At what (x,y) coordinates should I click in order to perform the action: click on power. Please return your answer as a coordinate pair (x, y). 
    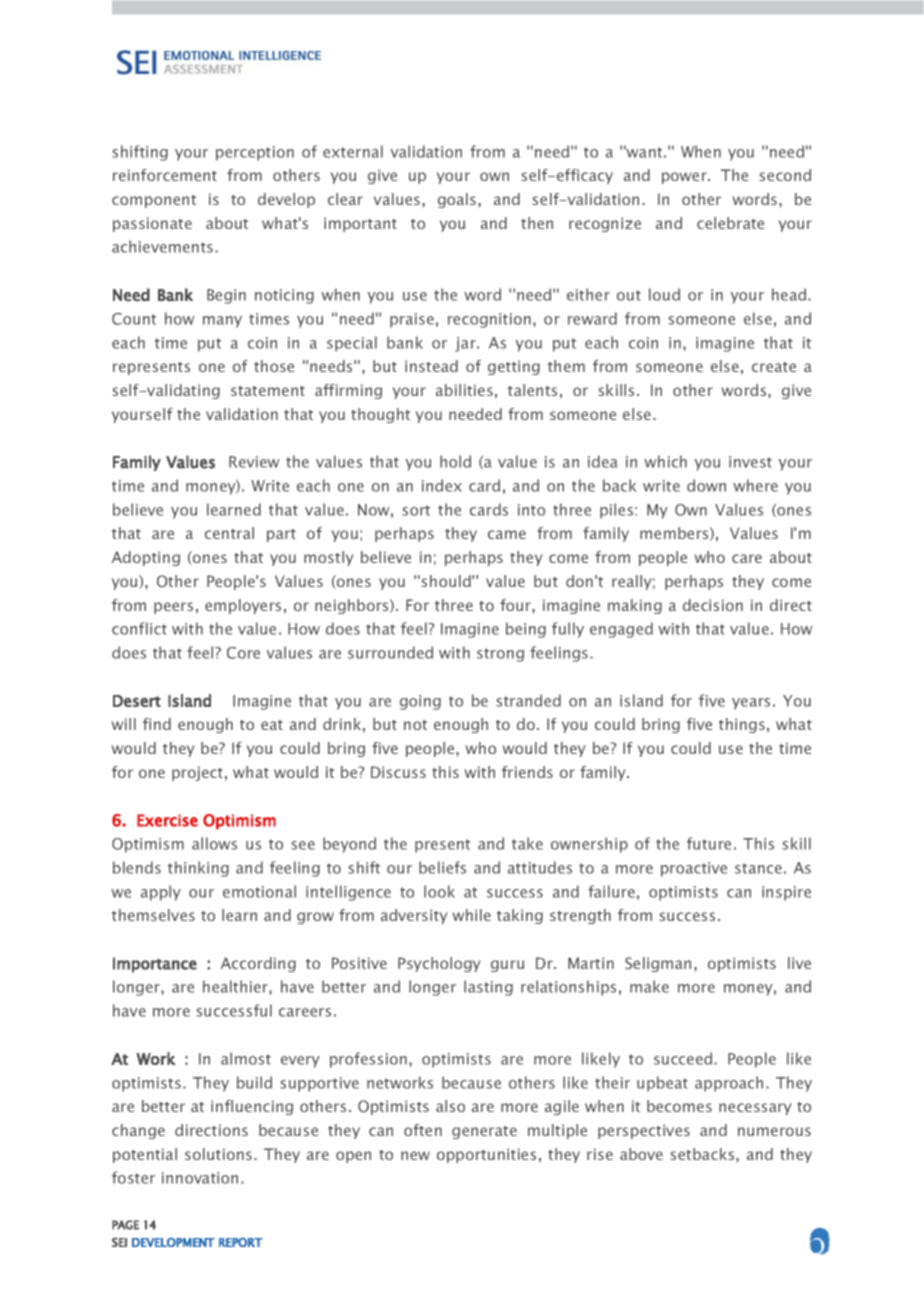
    Looking at the image, I should click on (685, 178).
